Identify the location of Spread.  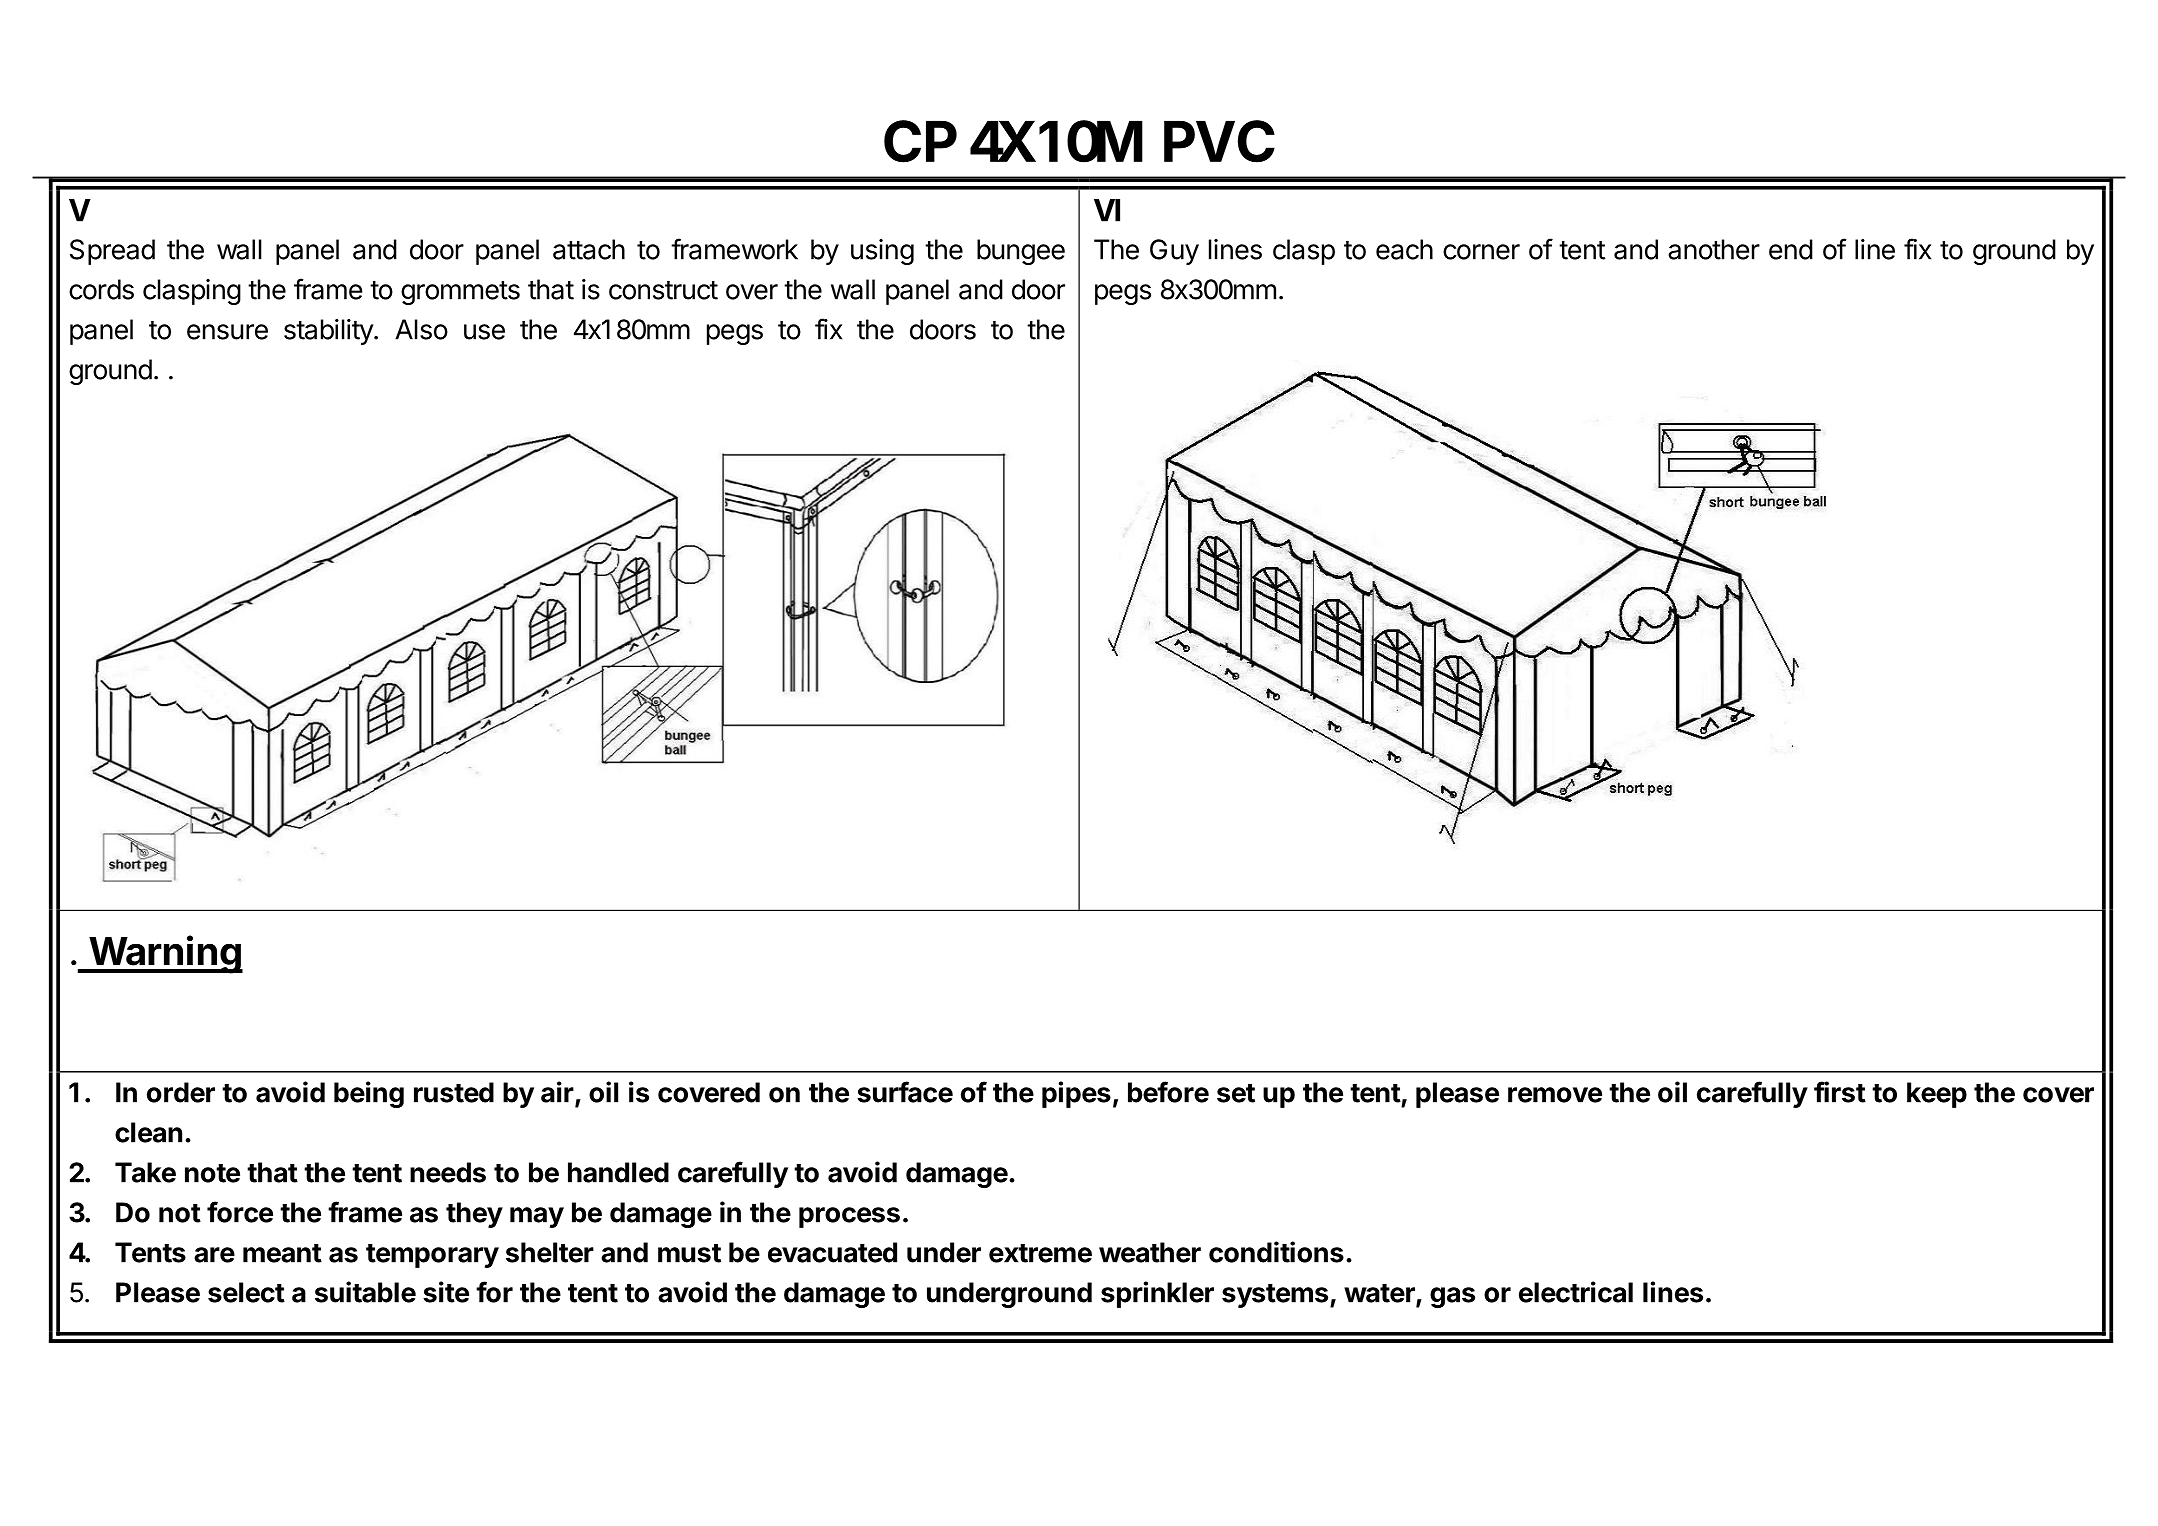
(112, 252).
